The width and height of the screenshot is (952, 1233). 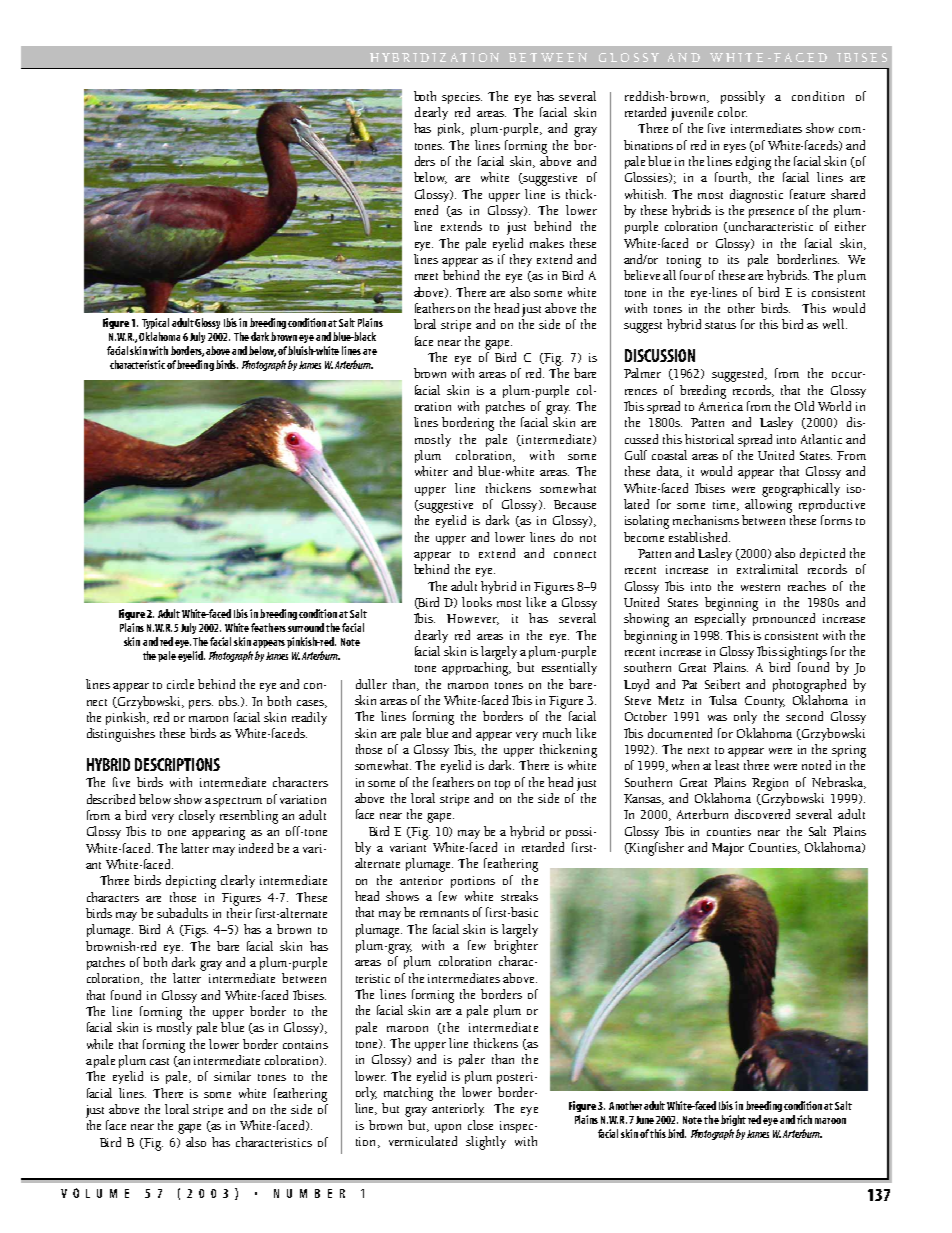 I want to click on rich, so click(x=804, y=1119).
